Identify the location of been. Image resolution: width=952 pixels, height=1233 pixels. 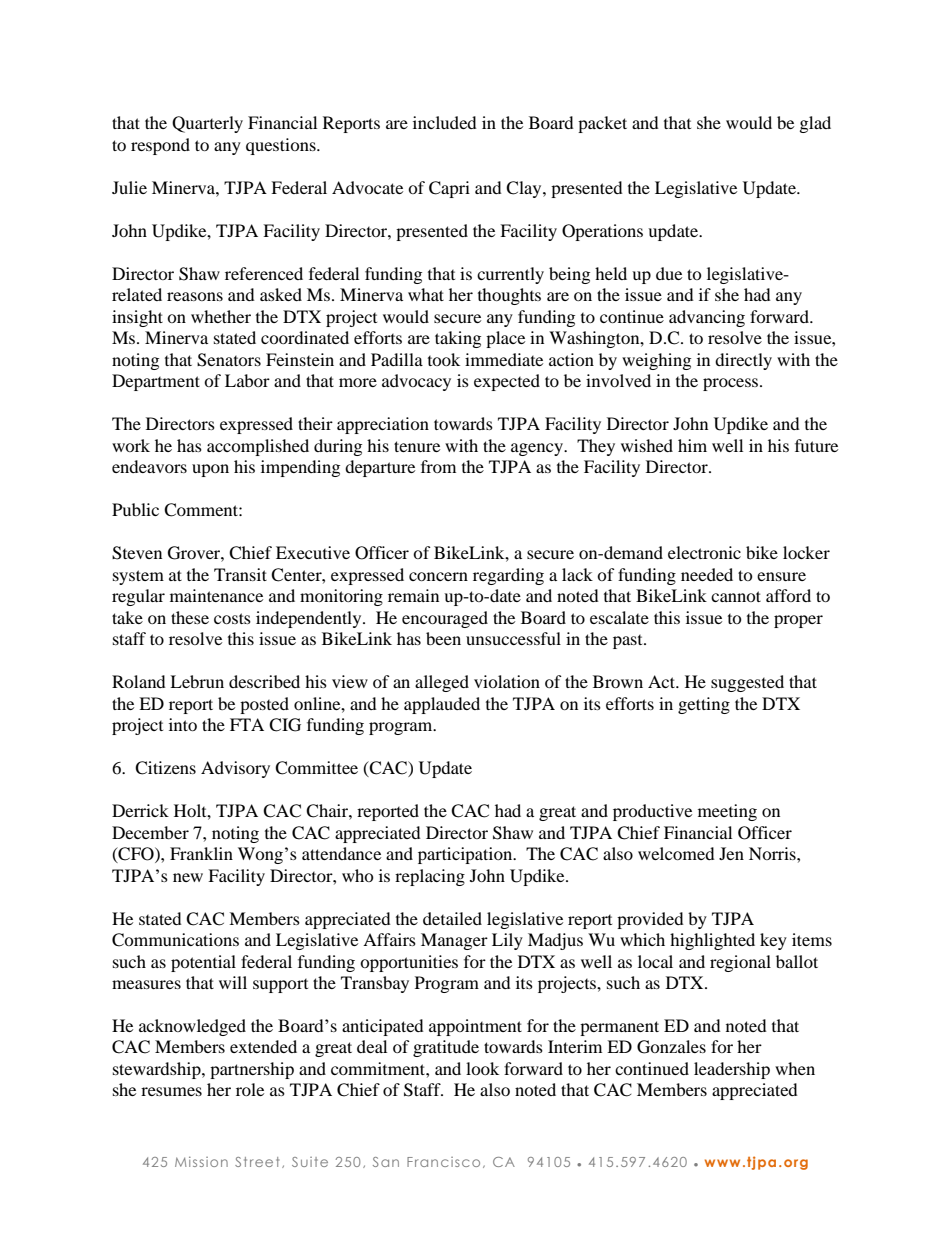
(443, 638).
